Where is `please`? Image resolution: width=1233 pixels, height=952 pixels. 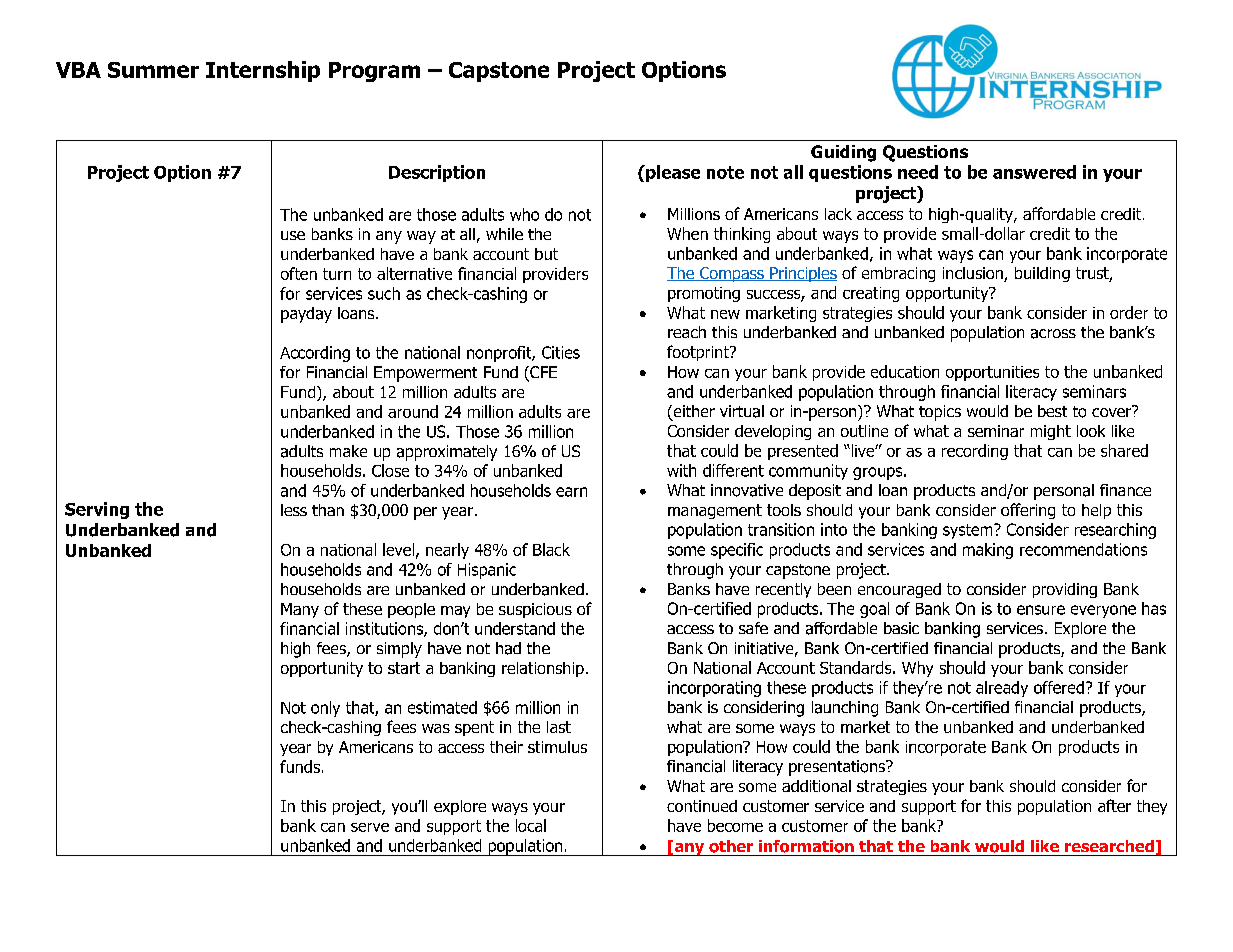
please is located at coordinates (672, 173).
